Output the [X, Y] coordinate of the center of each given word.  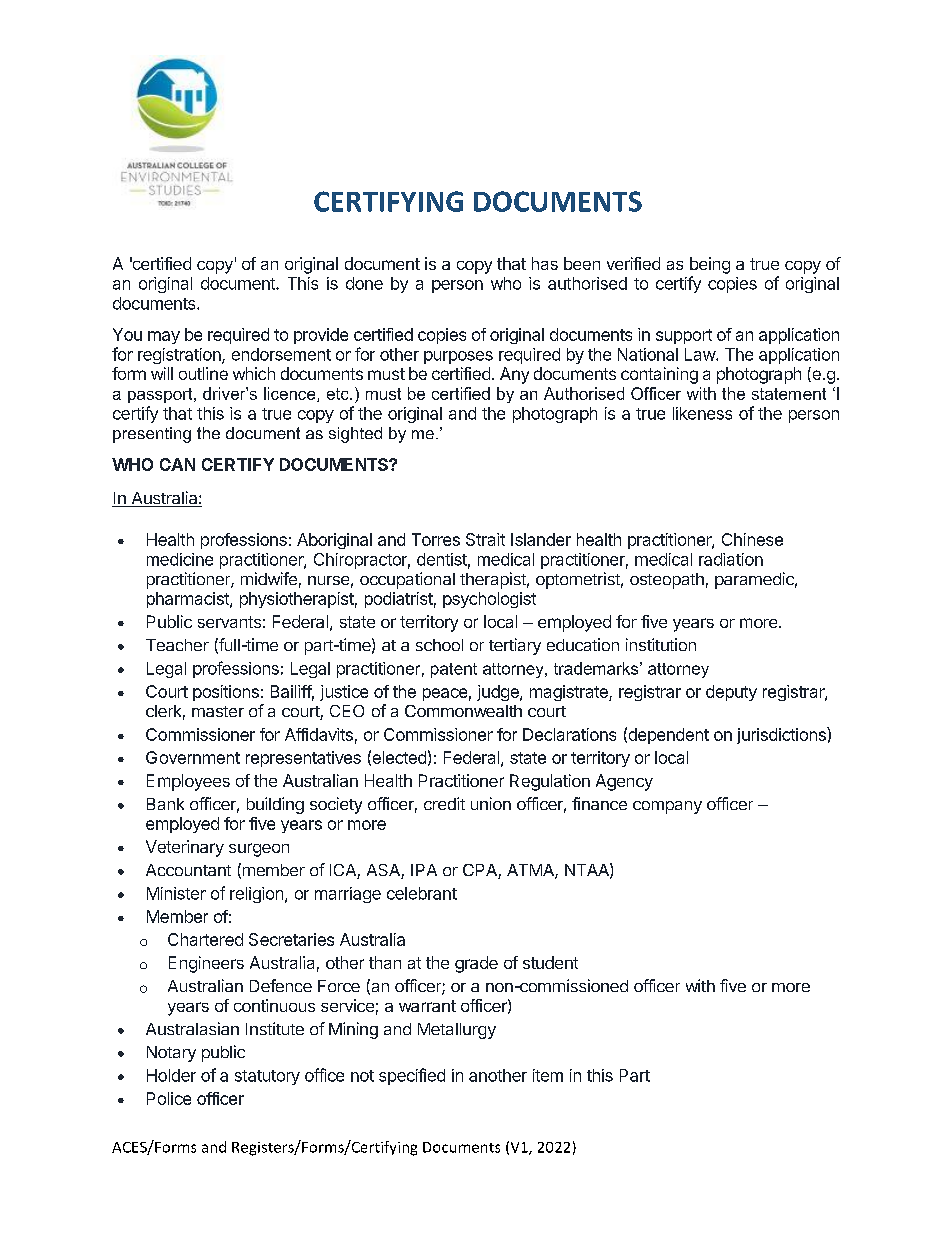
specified [412, 1076]
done [364, 283]
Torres [436, 539]
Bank [165, 804]
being [710, 265]
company [667, 807]
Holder [171, 1075]
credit [444, 803]
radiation [731, 559]
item [548, 1075]
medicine [180, 559]
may [164, 337]
